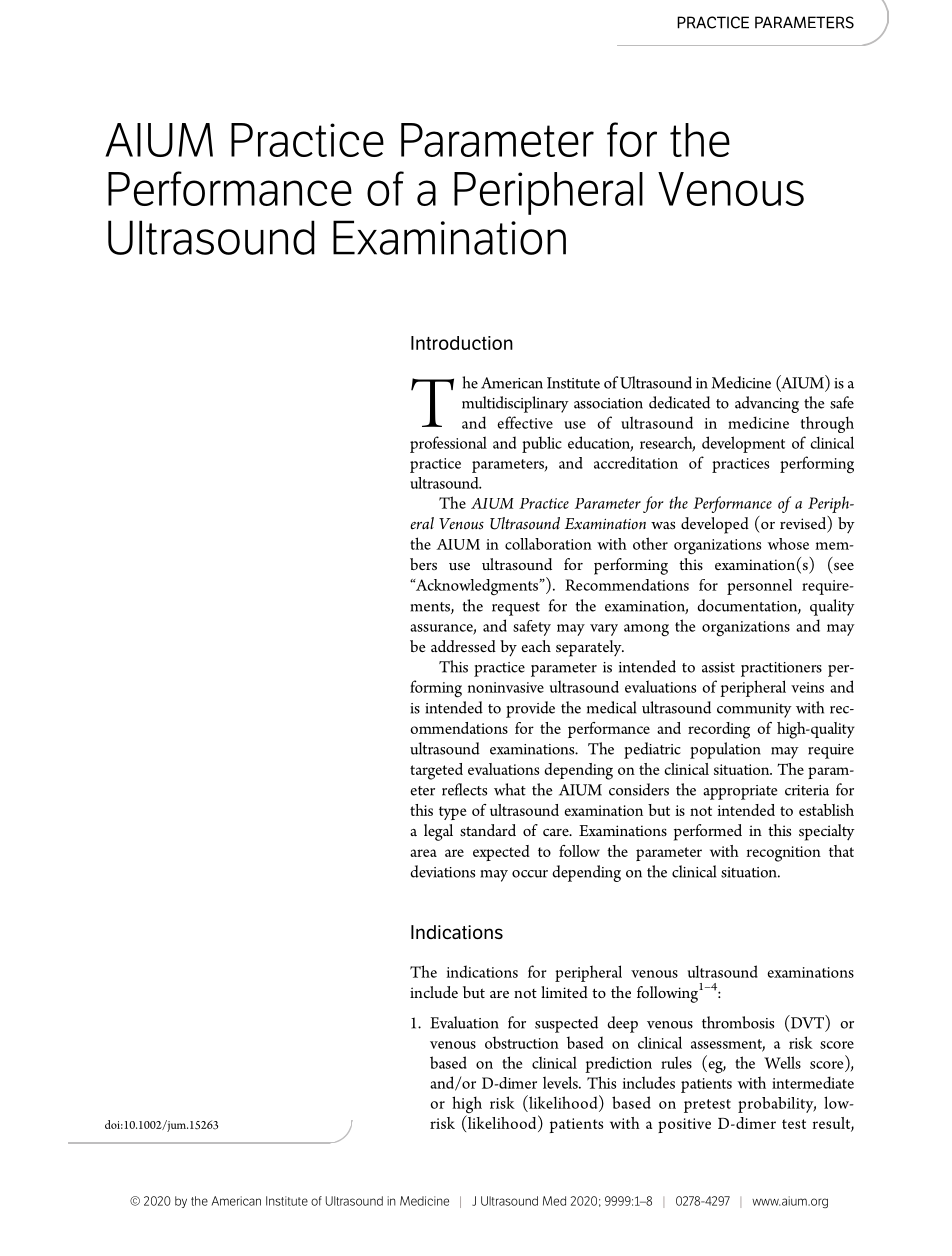  What do you see at coordinates (608, 403) in the image?
I see `association` at bounding box center [608, 403].
